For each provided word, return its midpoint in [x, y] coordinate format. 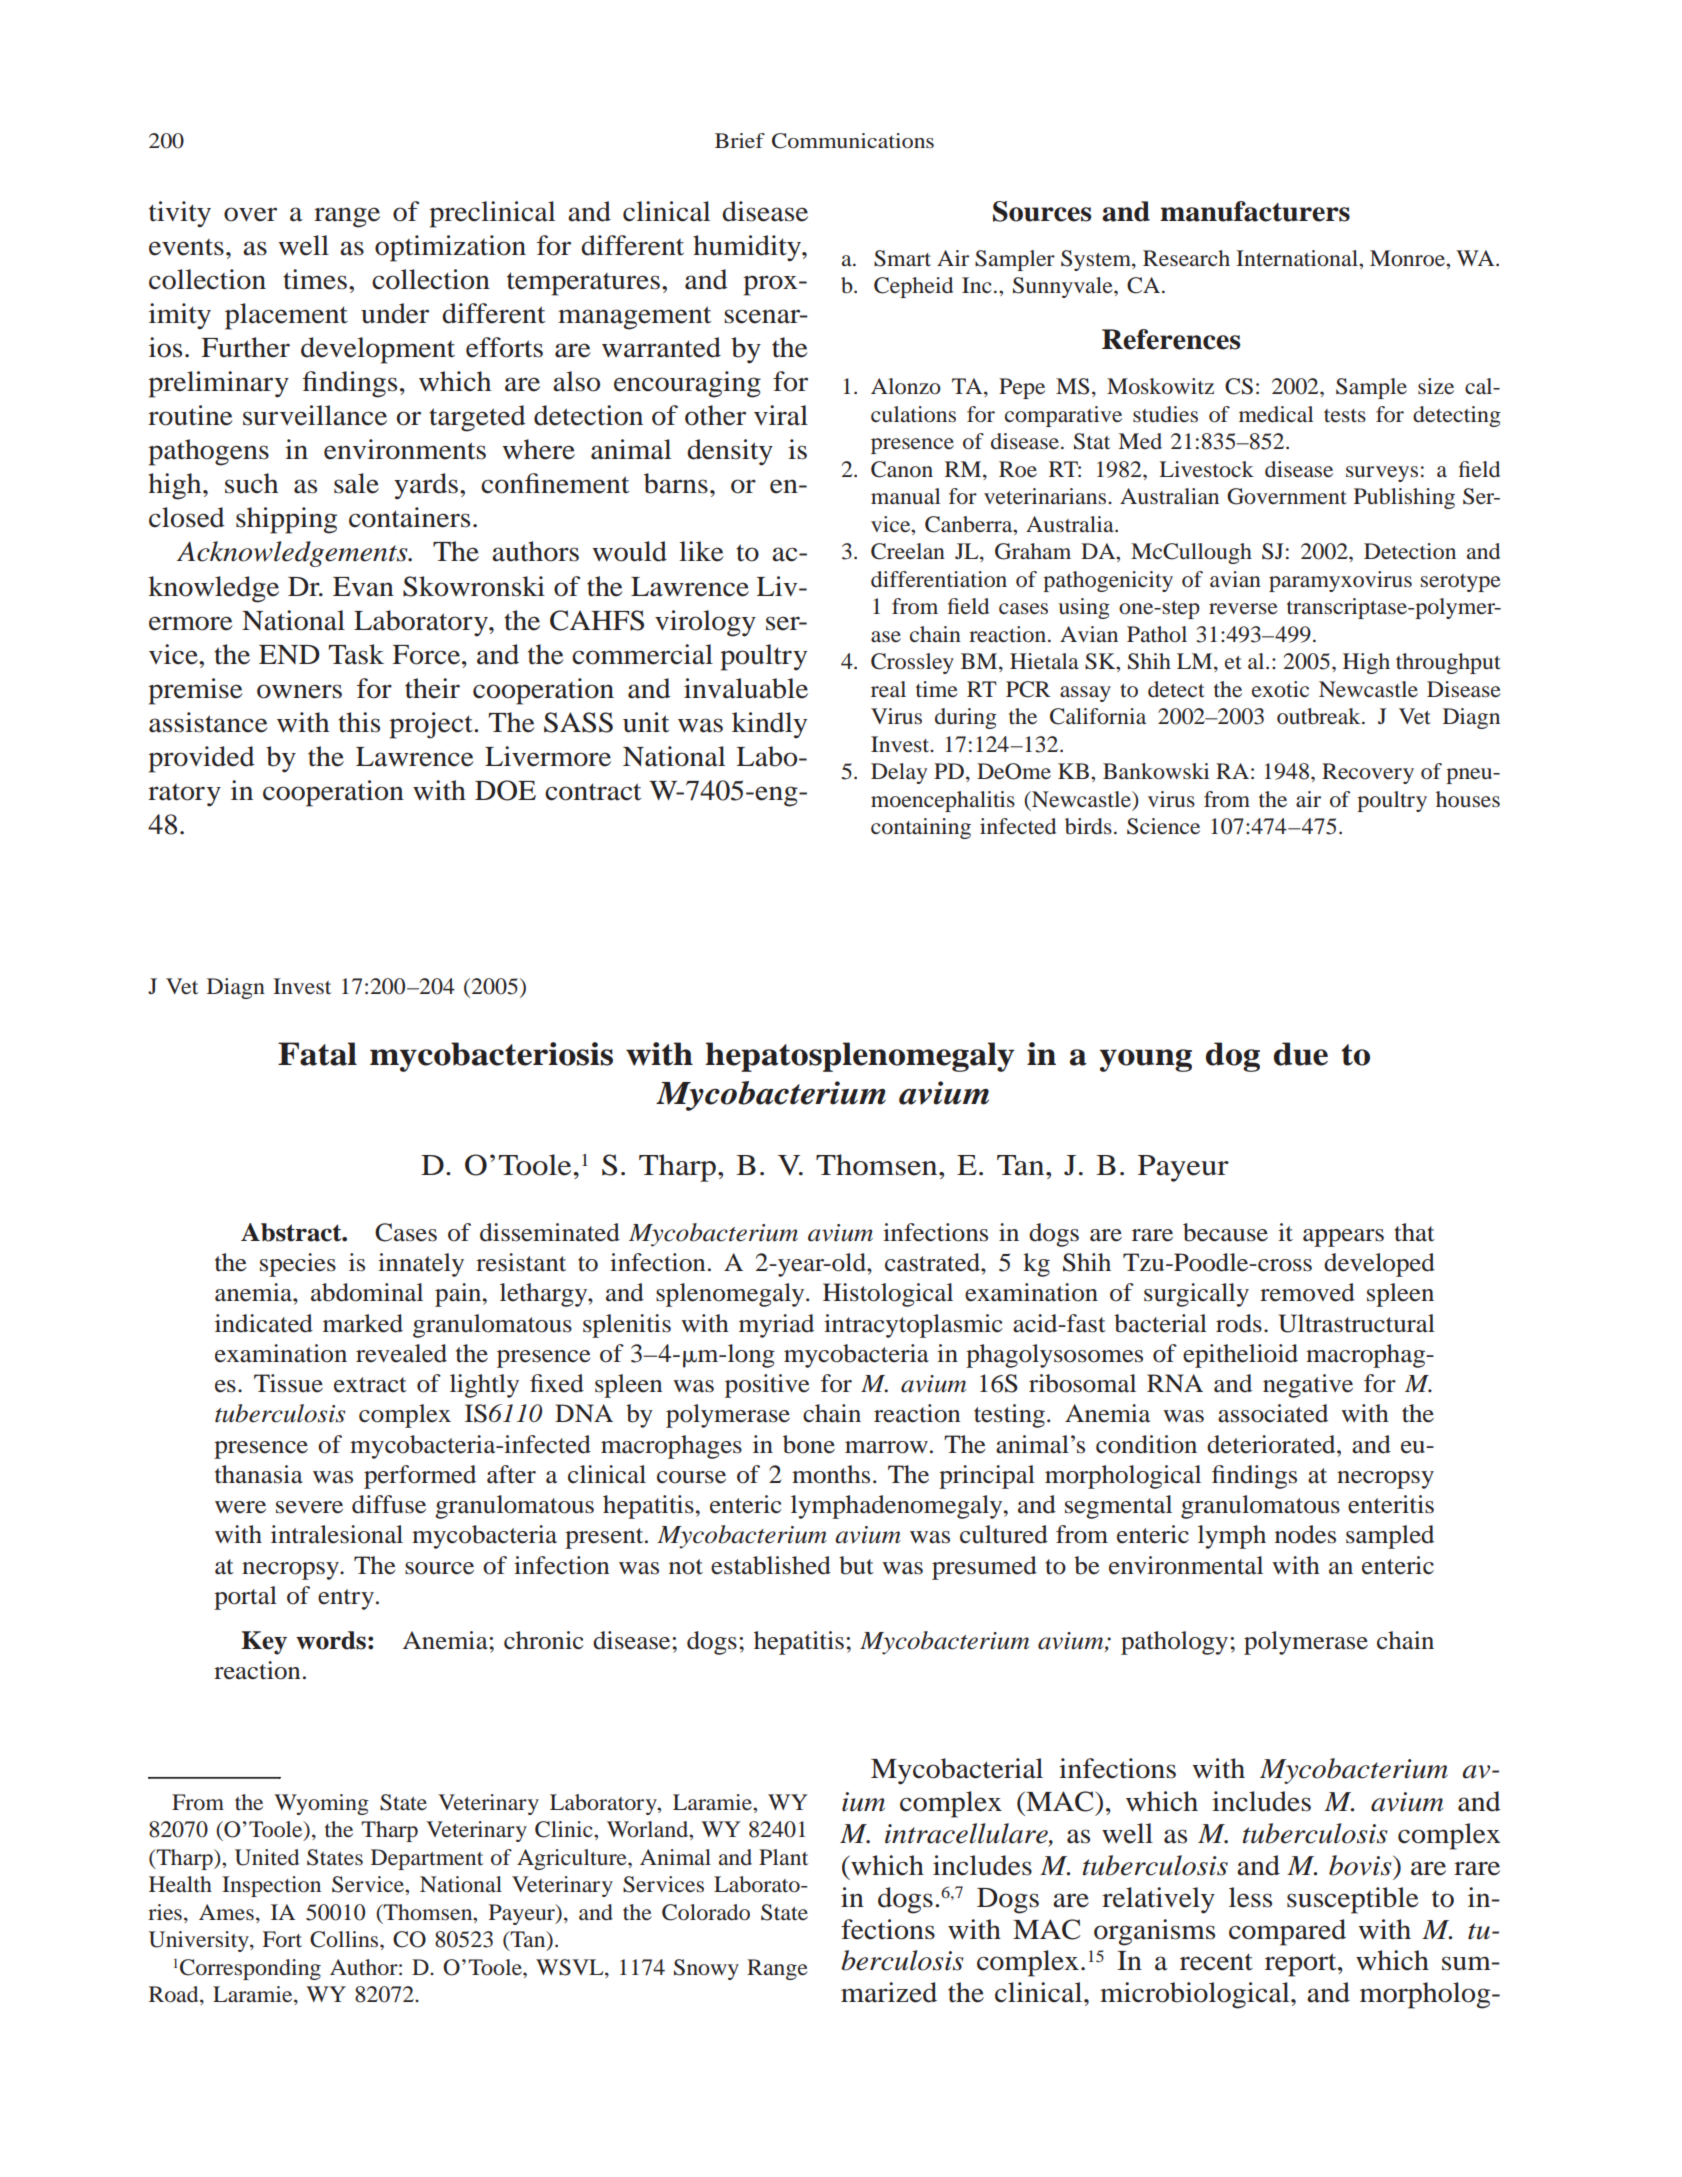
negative [1308, 1386]
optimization [450, 248]
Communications [853, 141]
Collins [345, 1939]
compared [1287, 1932]
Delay [899, 773]
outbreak [1320, 716]
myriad [776, 1326]
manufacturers [1255, 211]
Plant [783, 1857]
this [359, 722]
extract [370, 1385]
